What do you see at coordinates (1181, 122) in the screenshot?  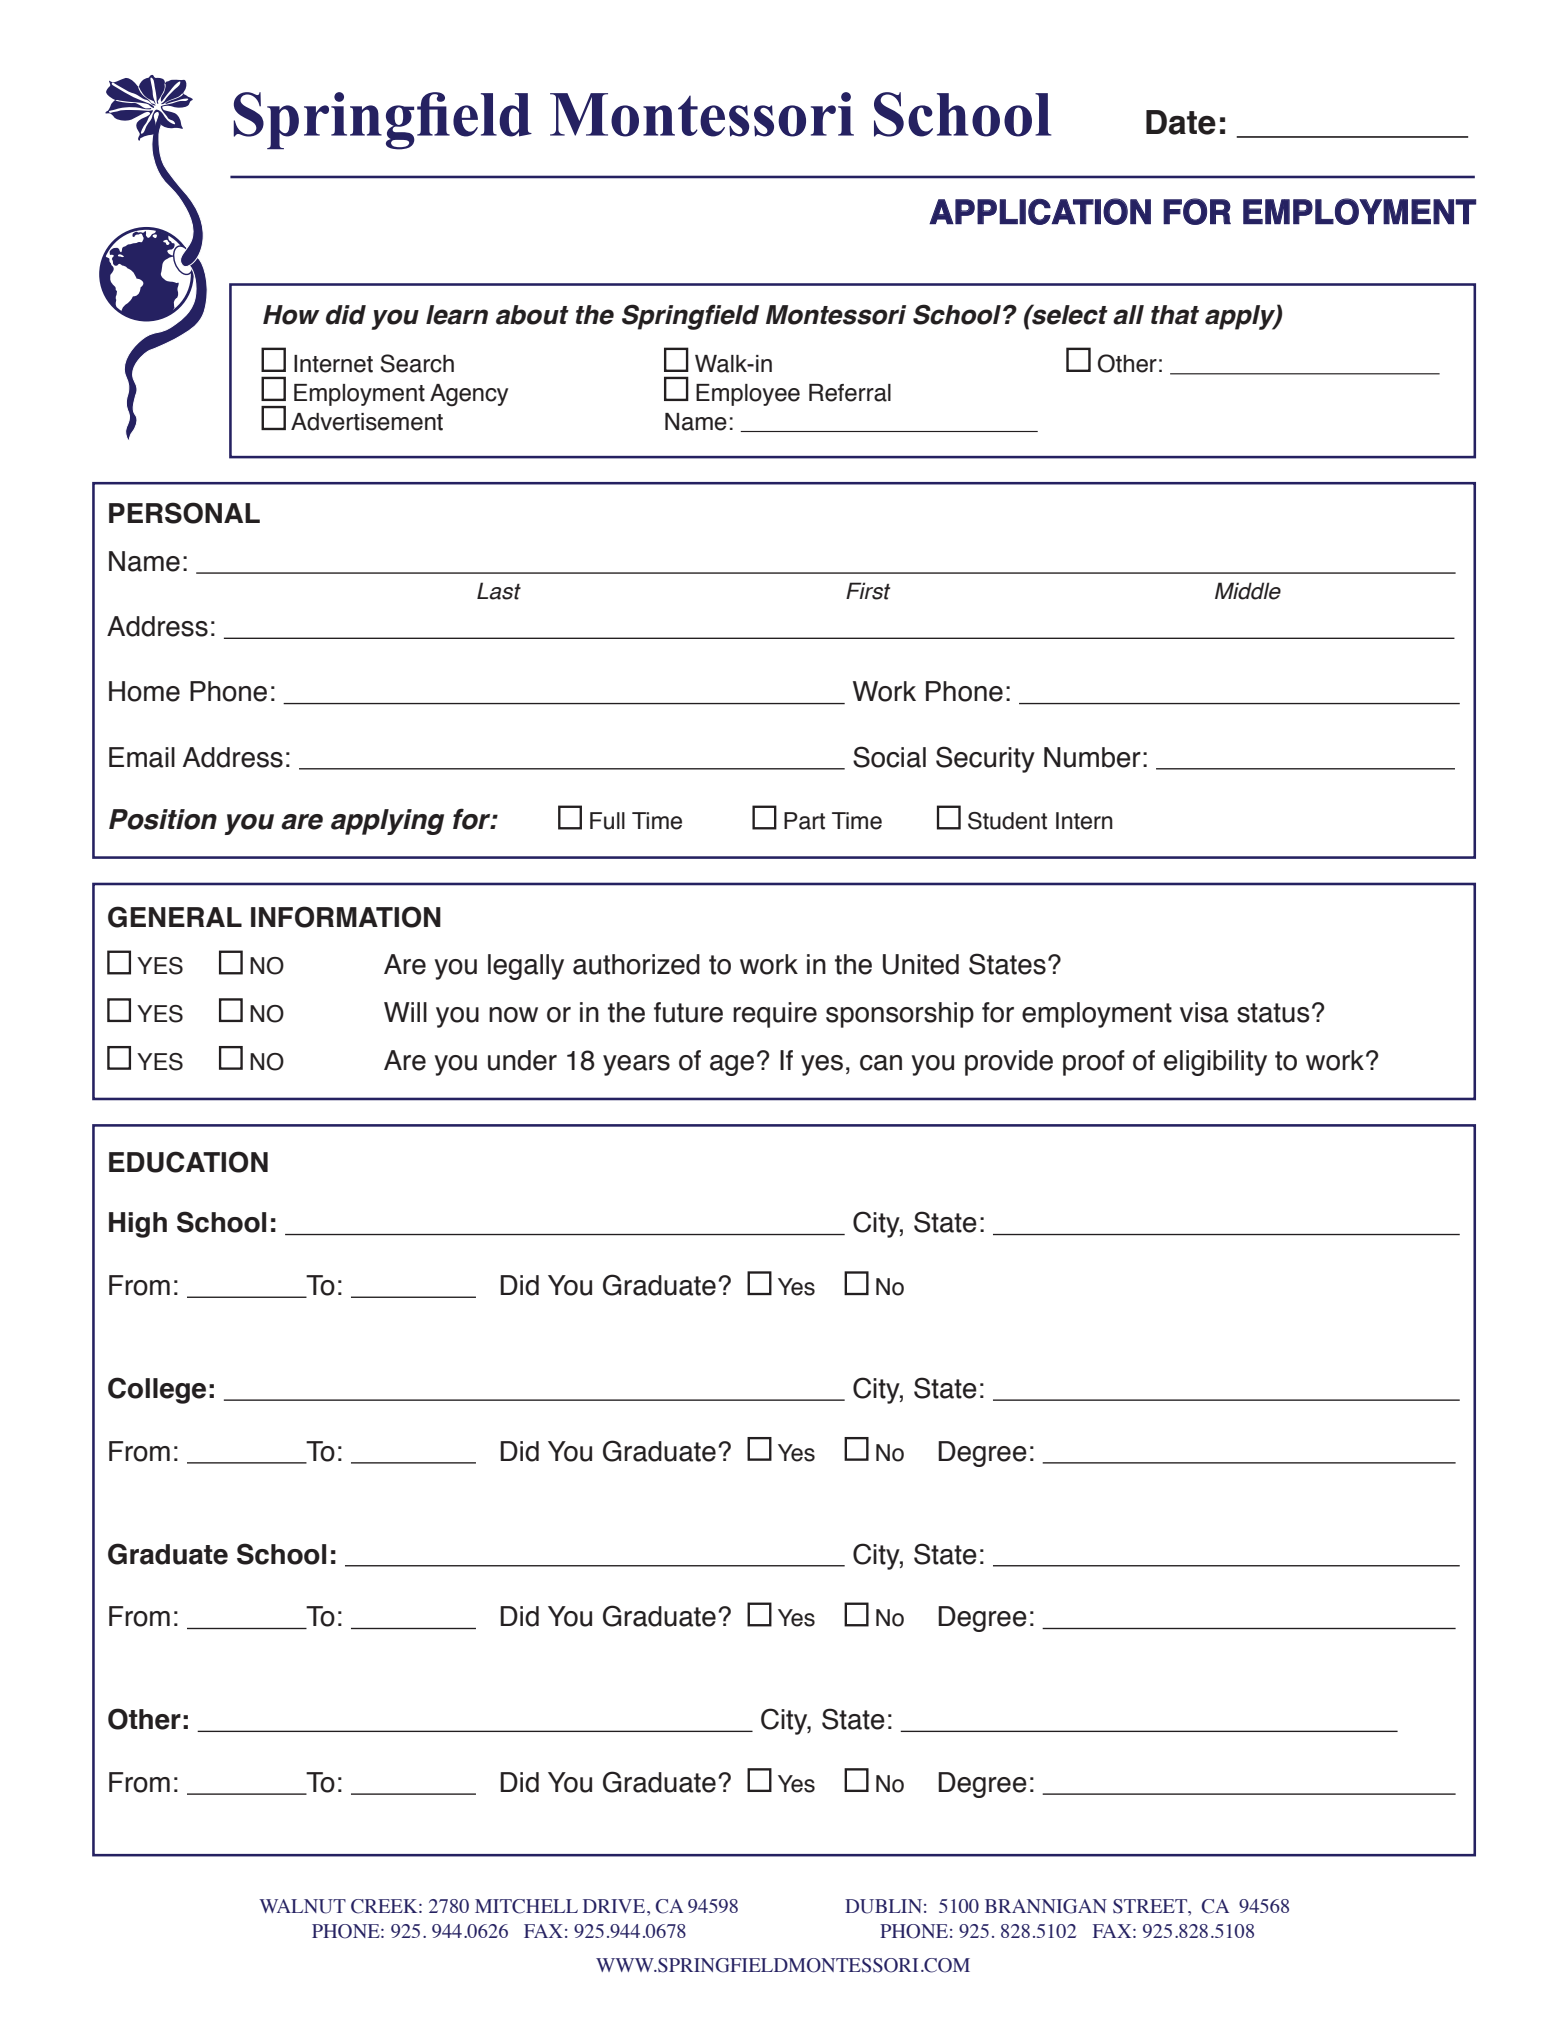 I see `Date` at bounding box center [1181, 122].
